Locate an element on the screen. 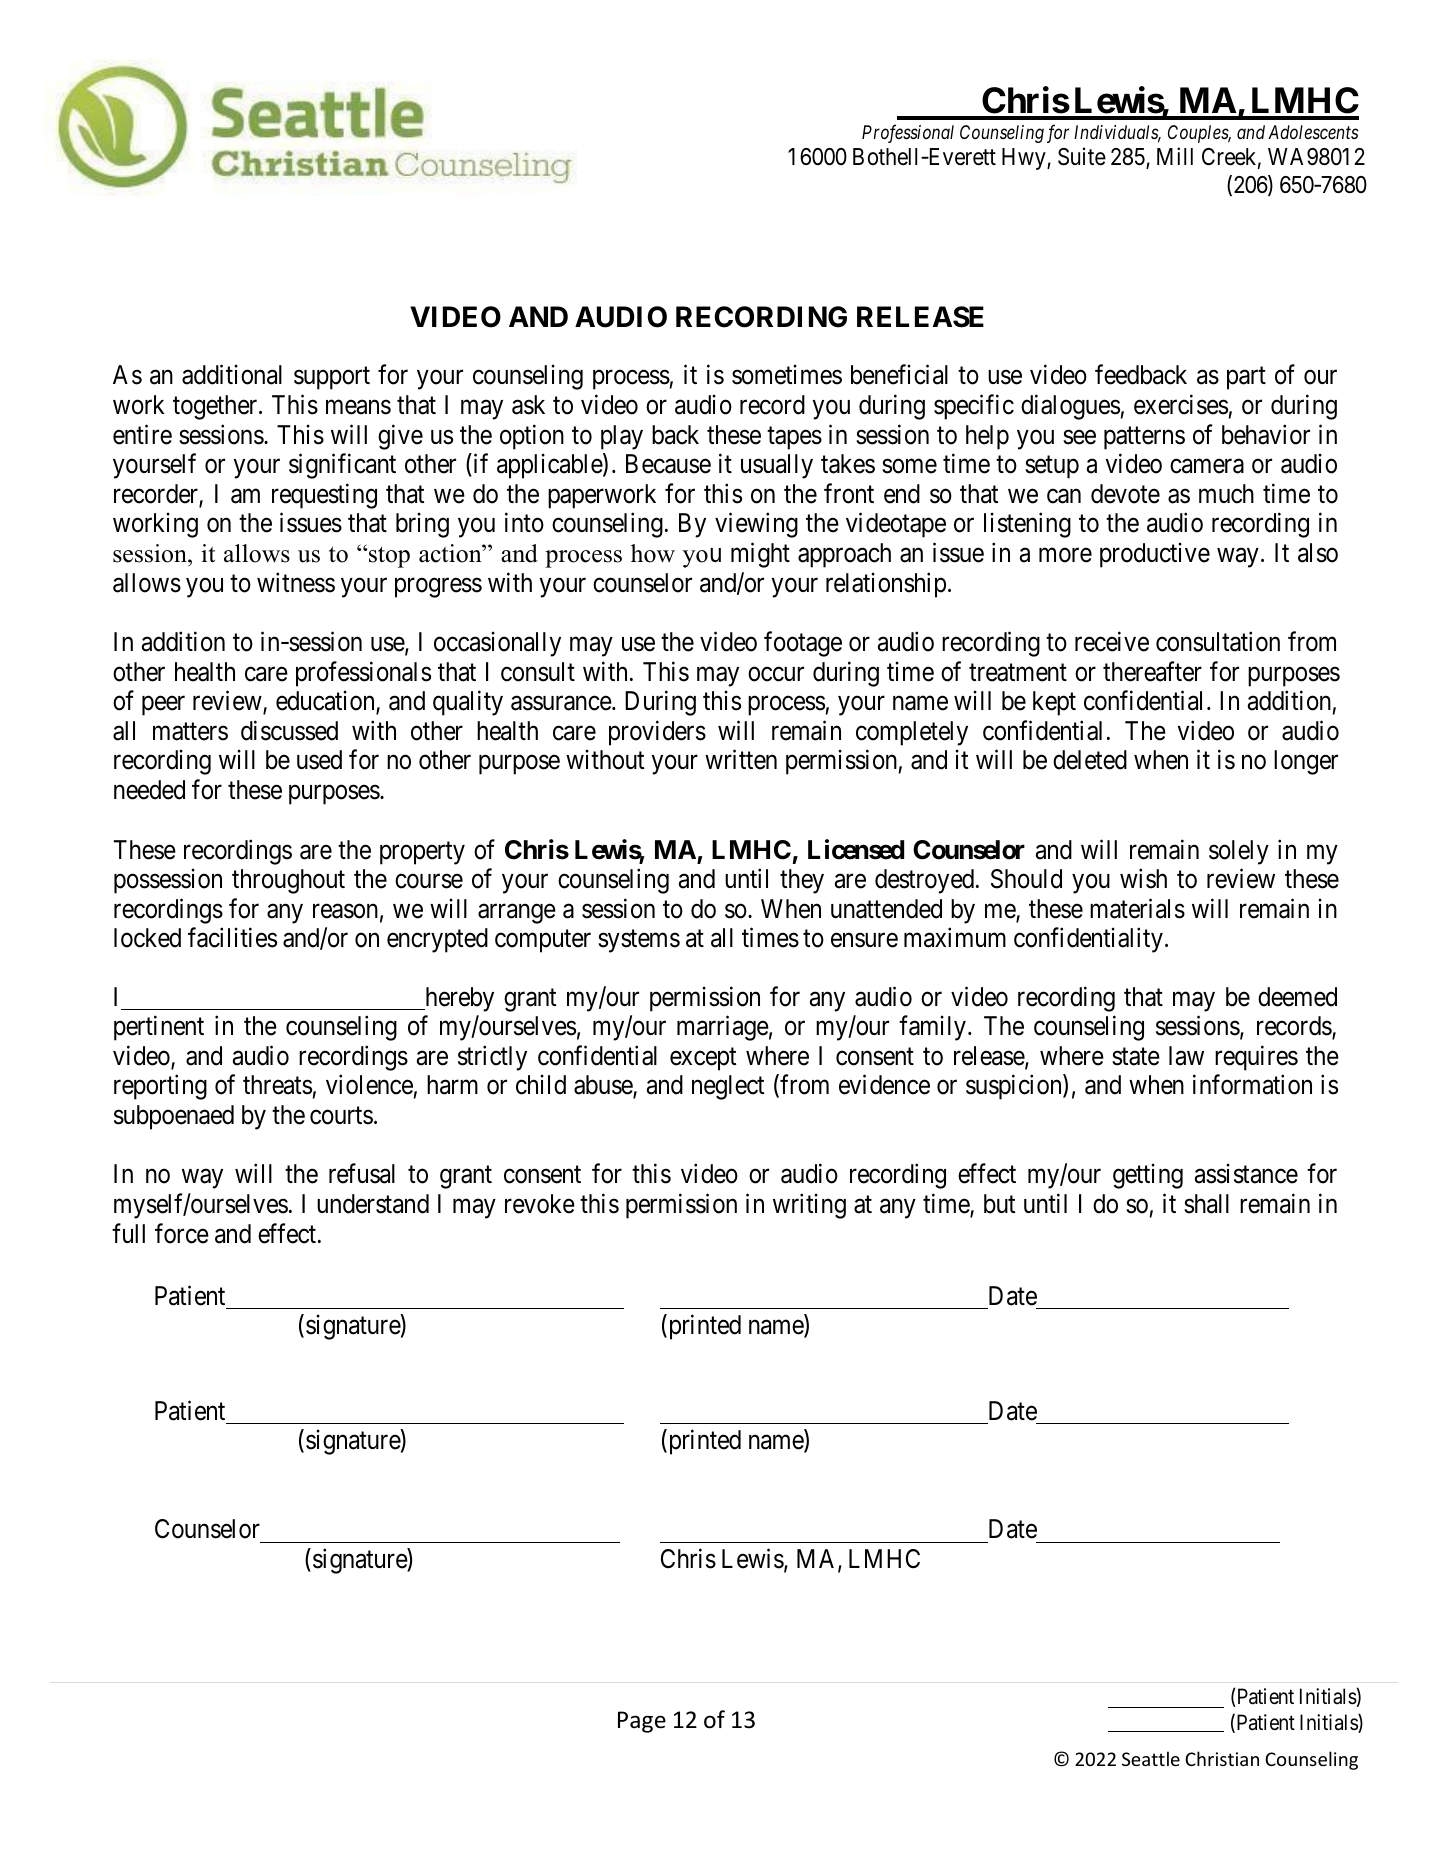  Hwy is located at coordinates (1025, 159).
